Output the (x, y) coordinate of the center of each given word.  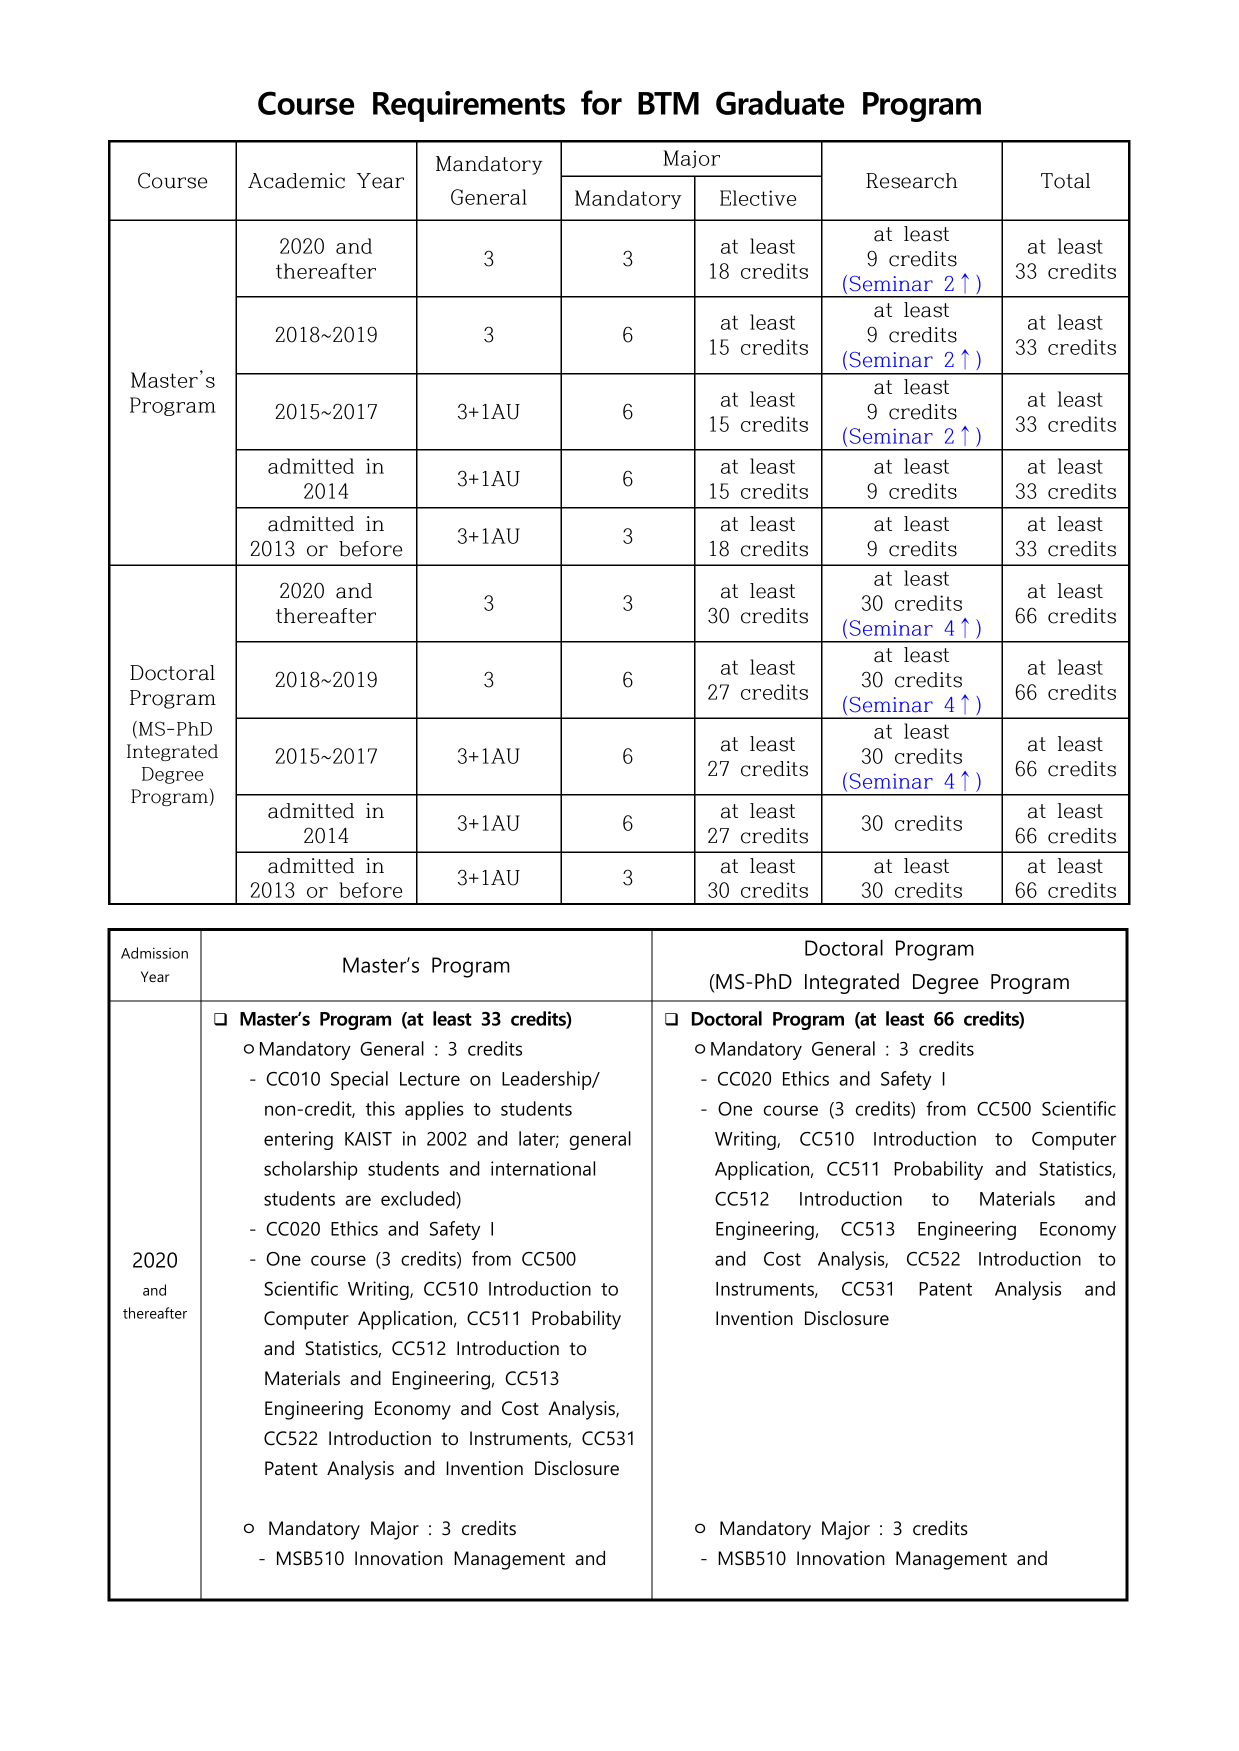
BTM (668, 103)
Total (1065, 181)
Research (912, 181)
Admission (154, 953)
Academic (296, 181)
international (543, 1168)
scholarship (311, 1170)
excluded (419, 1198)
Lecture (430, 1079)
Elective (758, 198)
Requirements (469, 106)
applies (434, 1110)
